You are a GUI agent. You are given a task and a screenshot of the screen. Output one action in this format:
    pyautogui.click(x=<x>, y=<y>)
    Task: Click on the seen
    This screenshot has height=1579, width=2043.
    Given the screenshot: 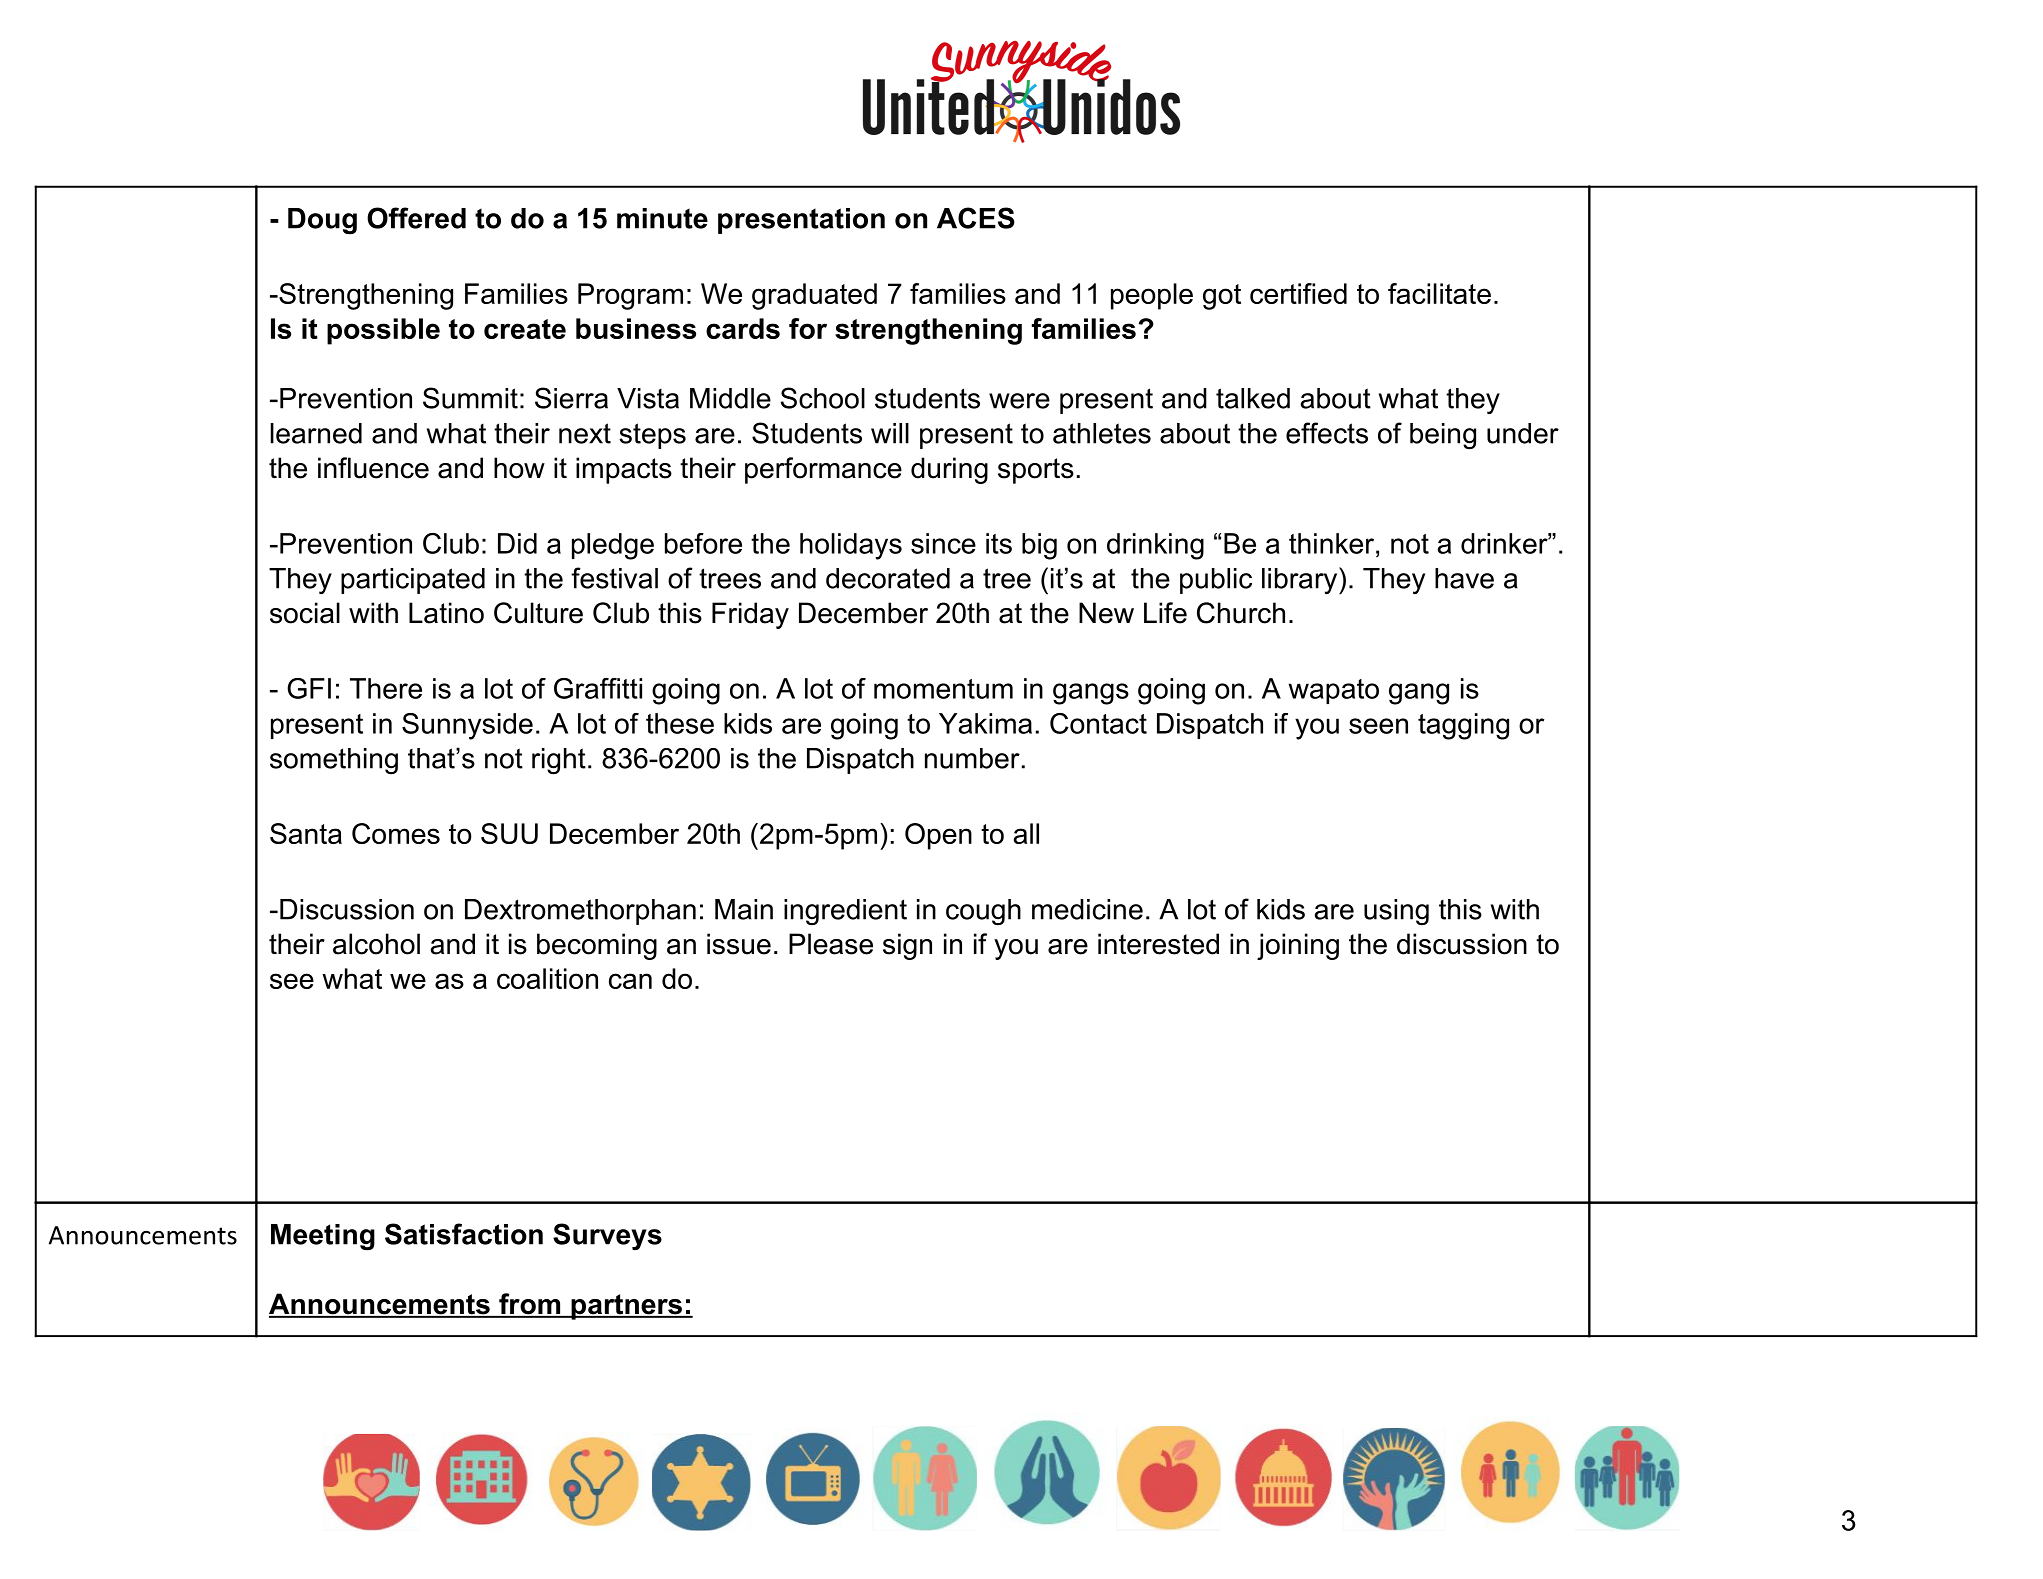 What is the action you would take?
    pyautogui.click(x=1378, y=726)
